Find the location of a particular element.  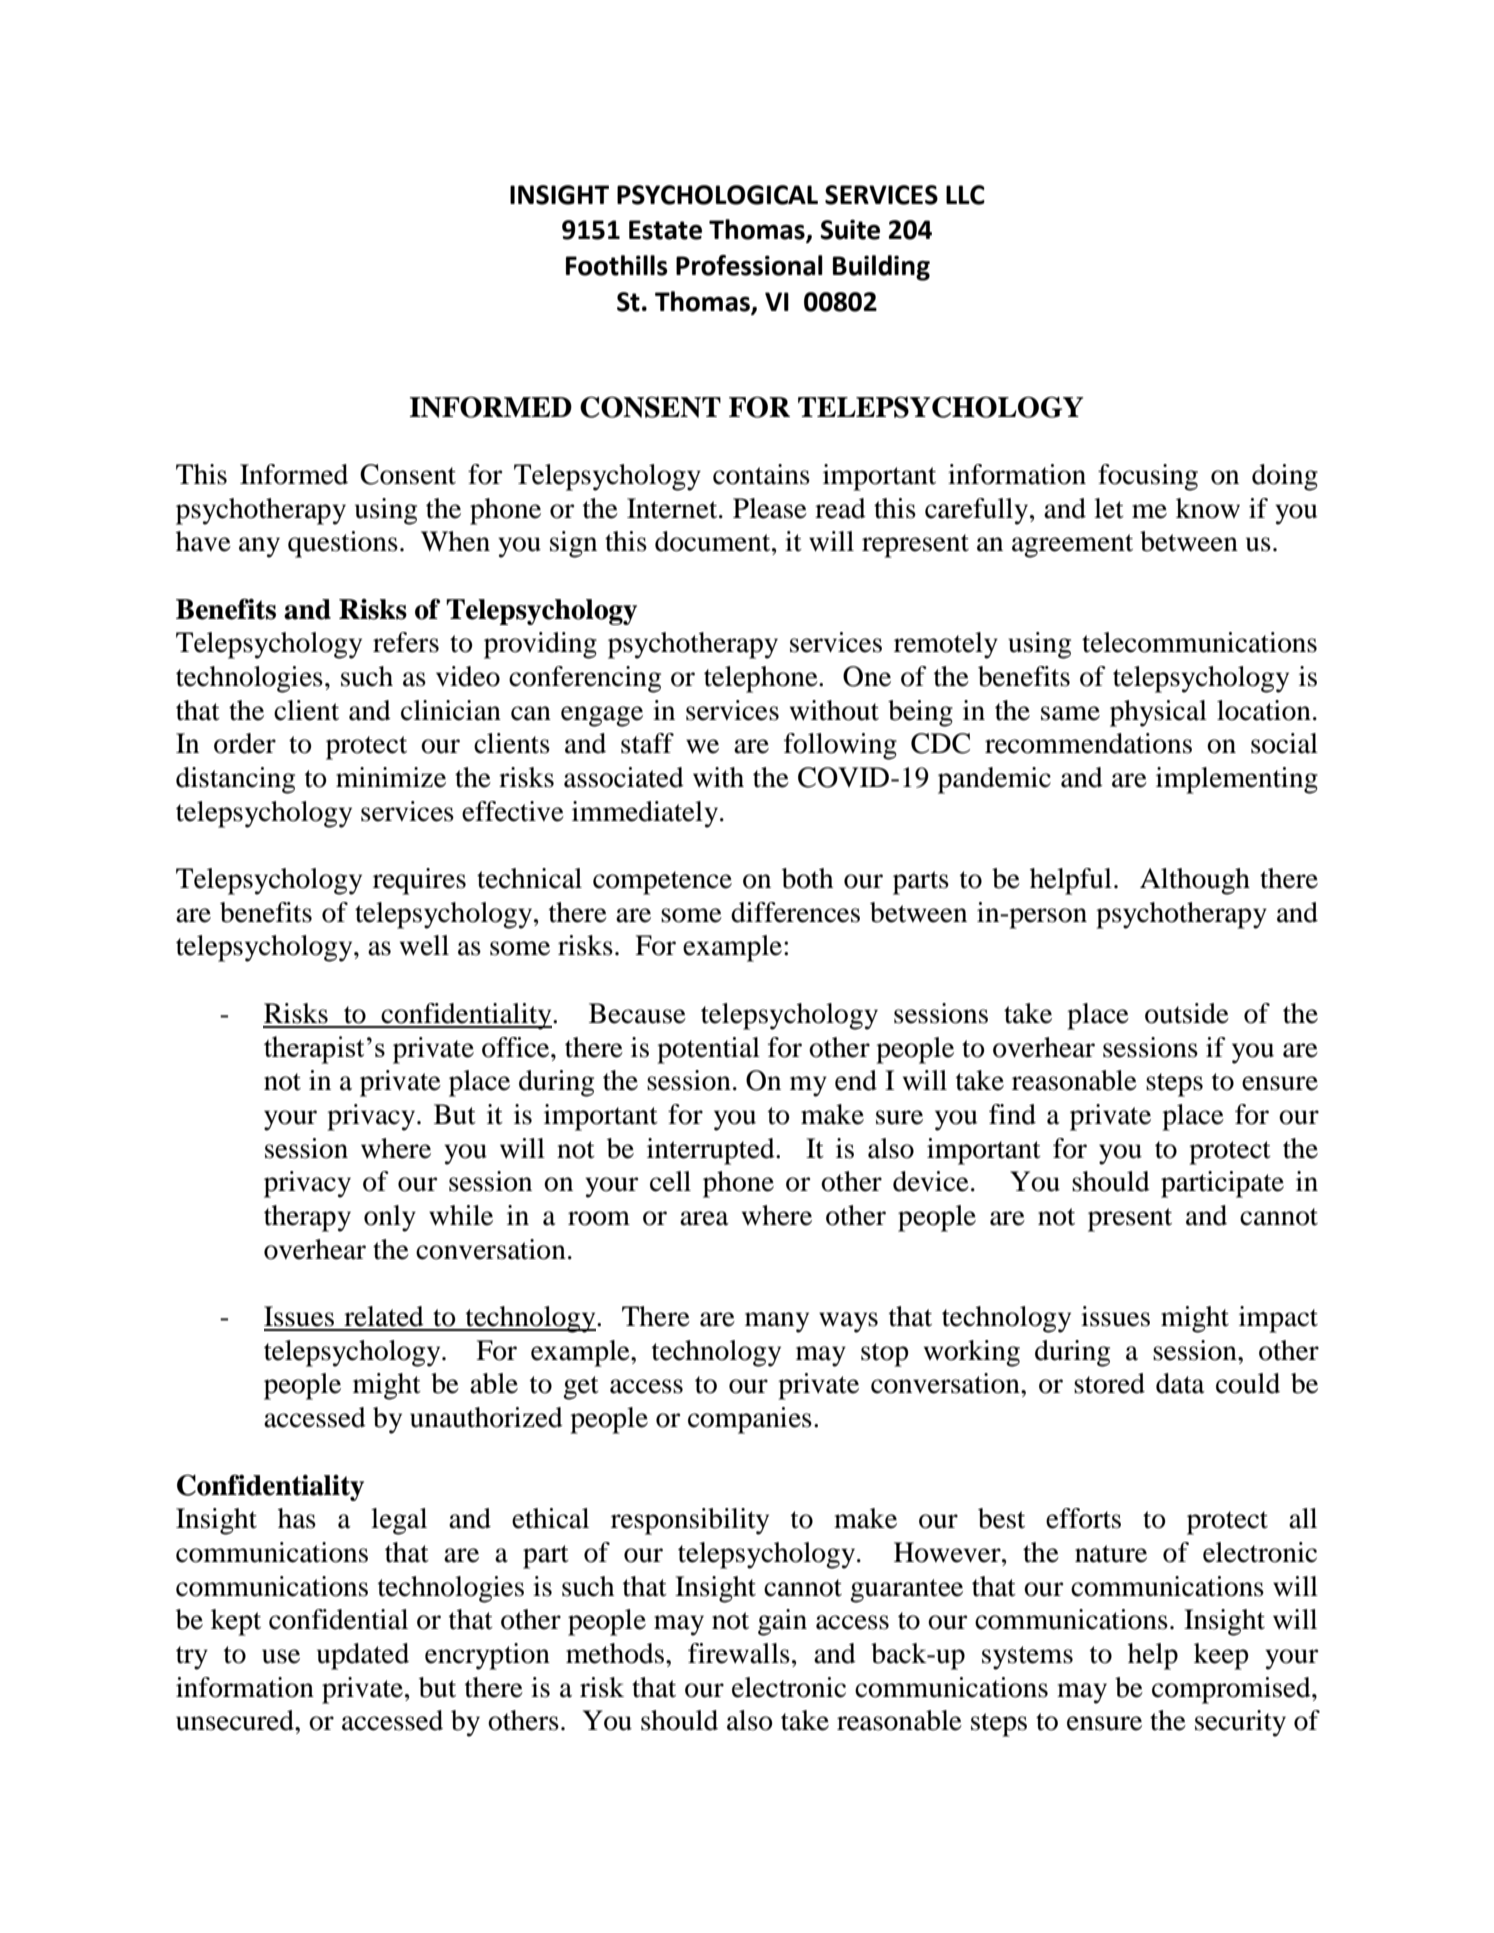

Professional is located at coordinates (749, 265).
